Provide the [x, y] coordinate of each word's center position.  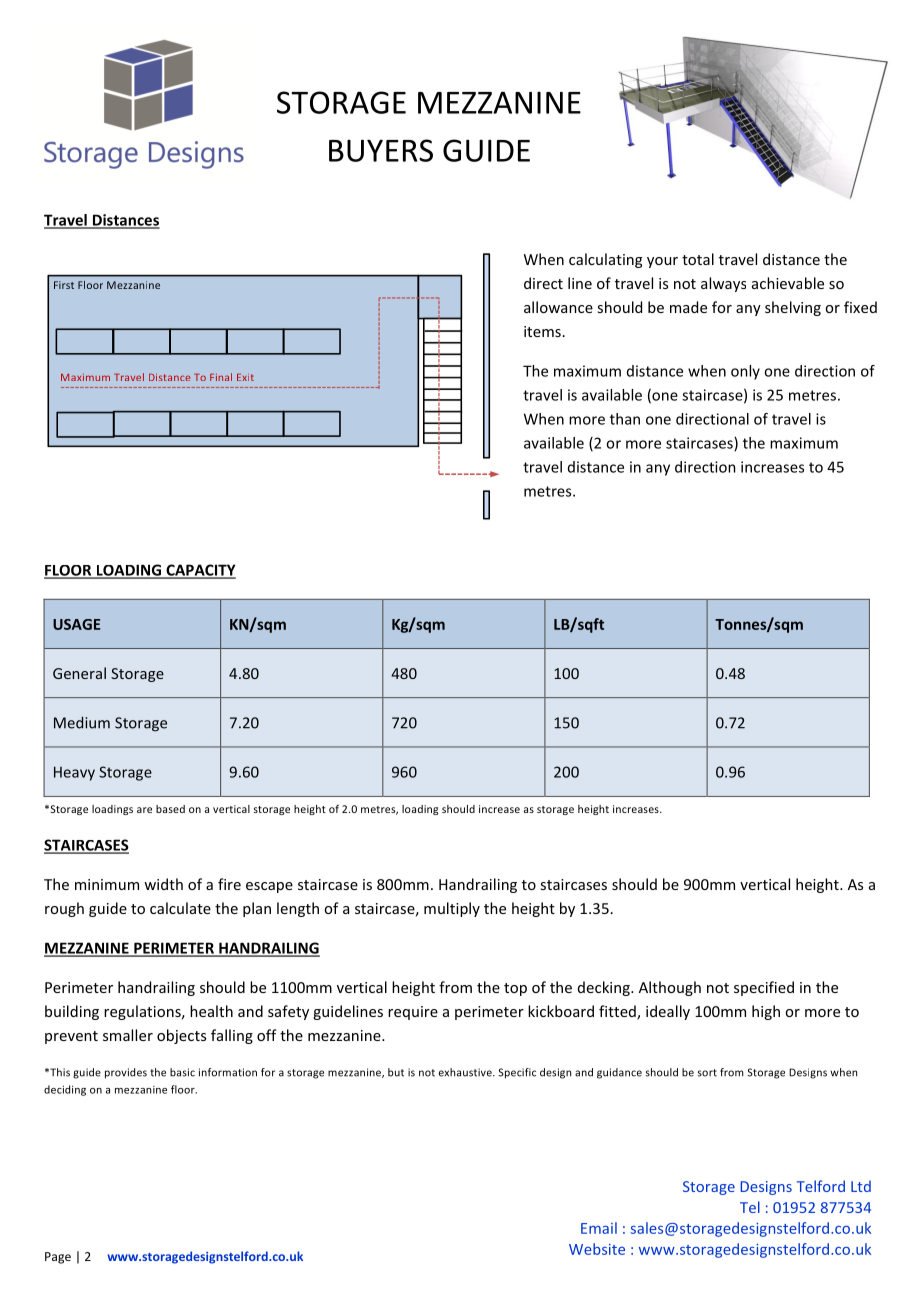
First [64, 285]
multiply [452, 909]
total [698, 259]
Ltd [861, 1186]
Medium [82, 722]
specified [764, 988]
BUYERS [381, 150]
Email [599, 1228]
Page [58, 1258]
